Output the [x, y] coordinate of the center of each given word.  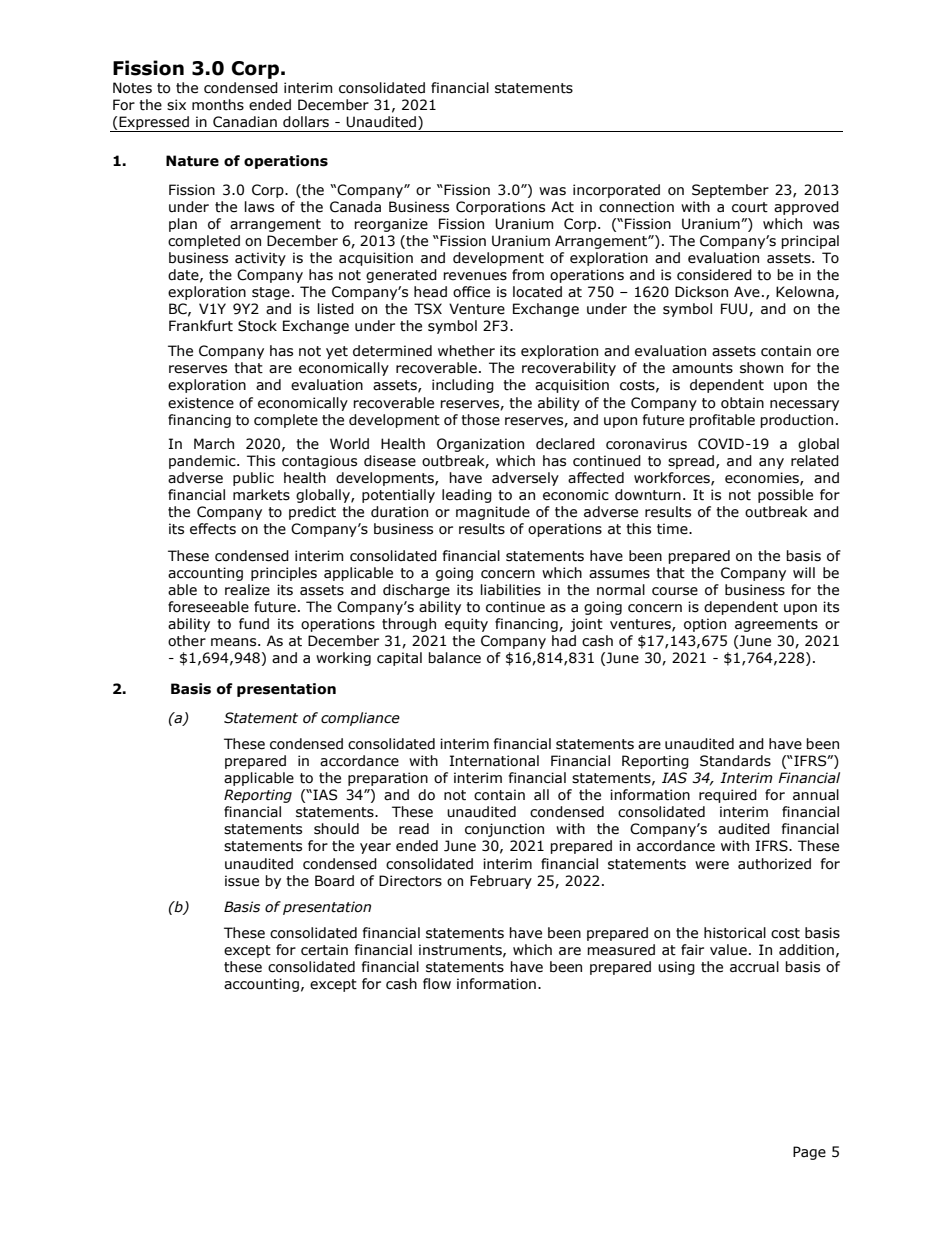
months [218, 105]
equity [466, 625]
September [730, 191]
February [501, 882]
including [463, 386]
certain [324, 950]
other [187, 641]
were [712, 865]
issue [242, 881]
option [705, 625]
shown [761, 368]
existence [201, 403]
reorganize [391, 225]
